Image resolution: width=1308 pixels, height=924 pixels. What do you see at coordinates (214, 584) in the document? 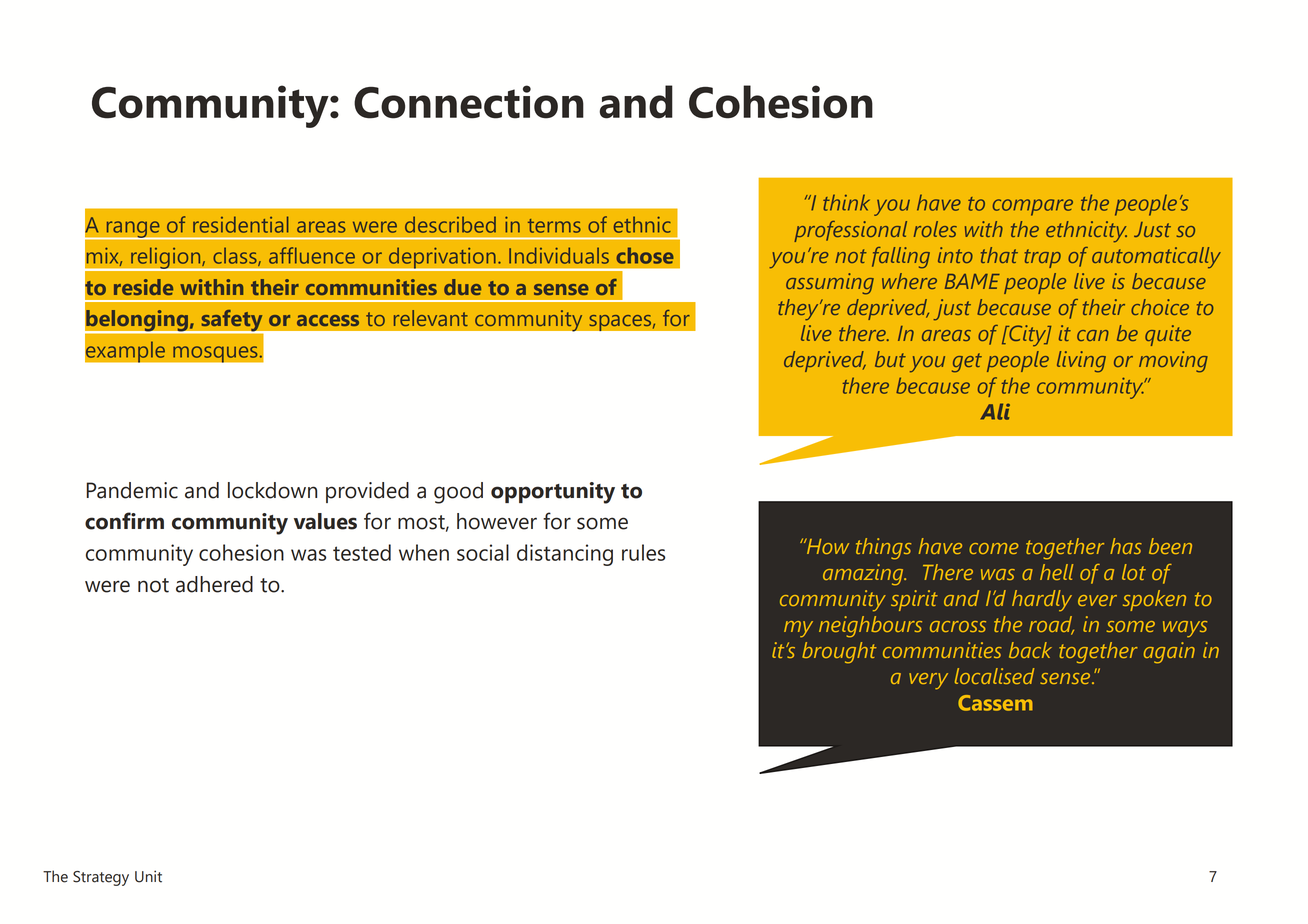
I see `adhered` at bounding box center [214, 584].
